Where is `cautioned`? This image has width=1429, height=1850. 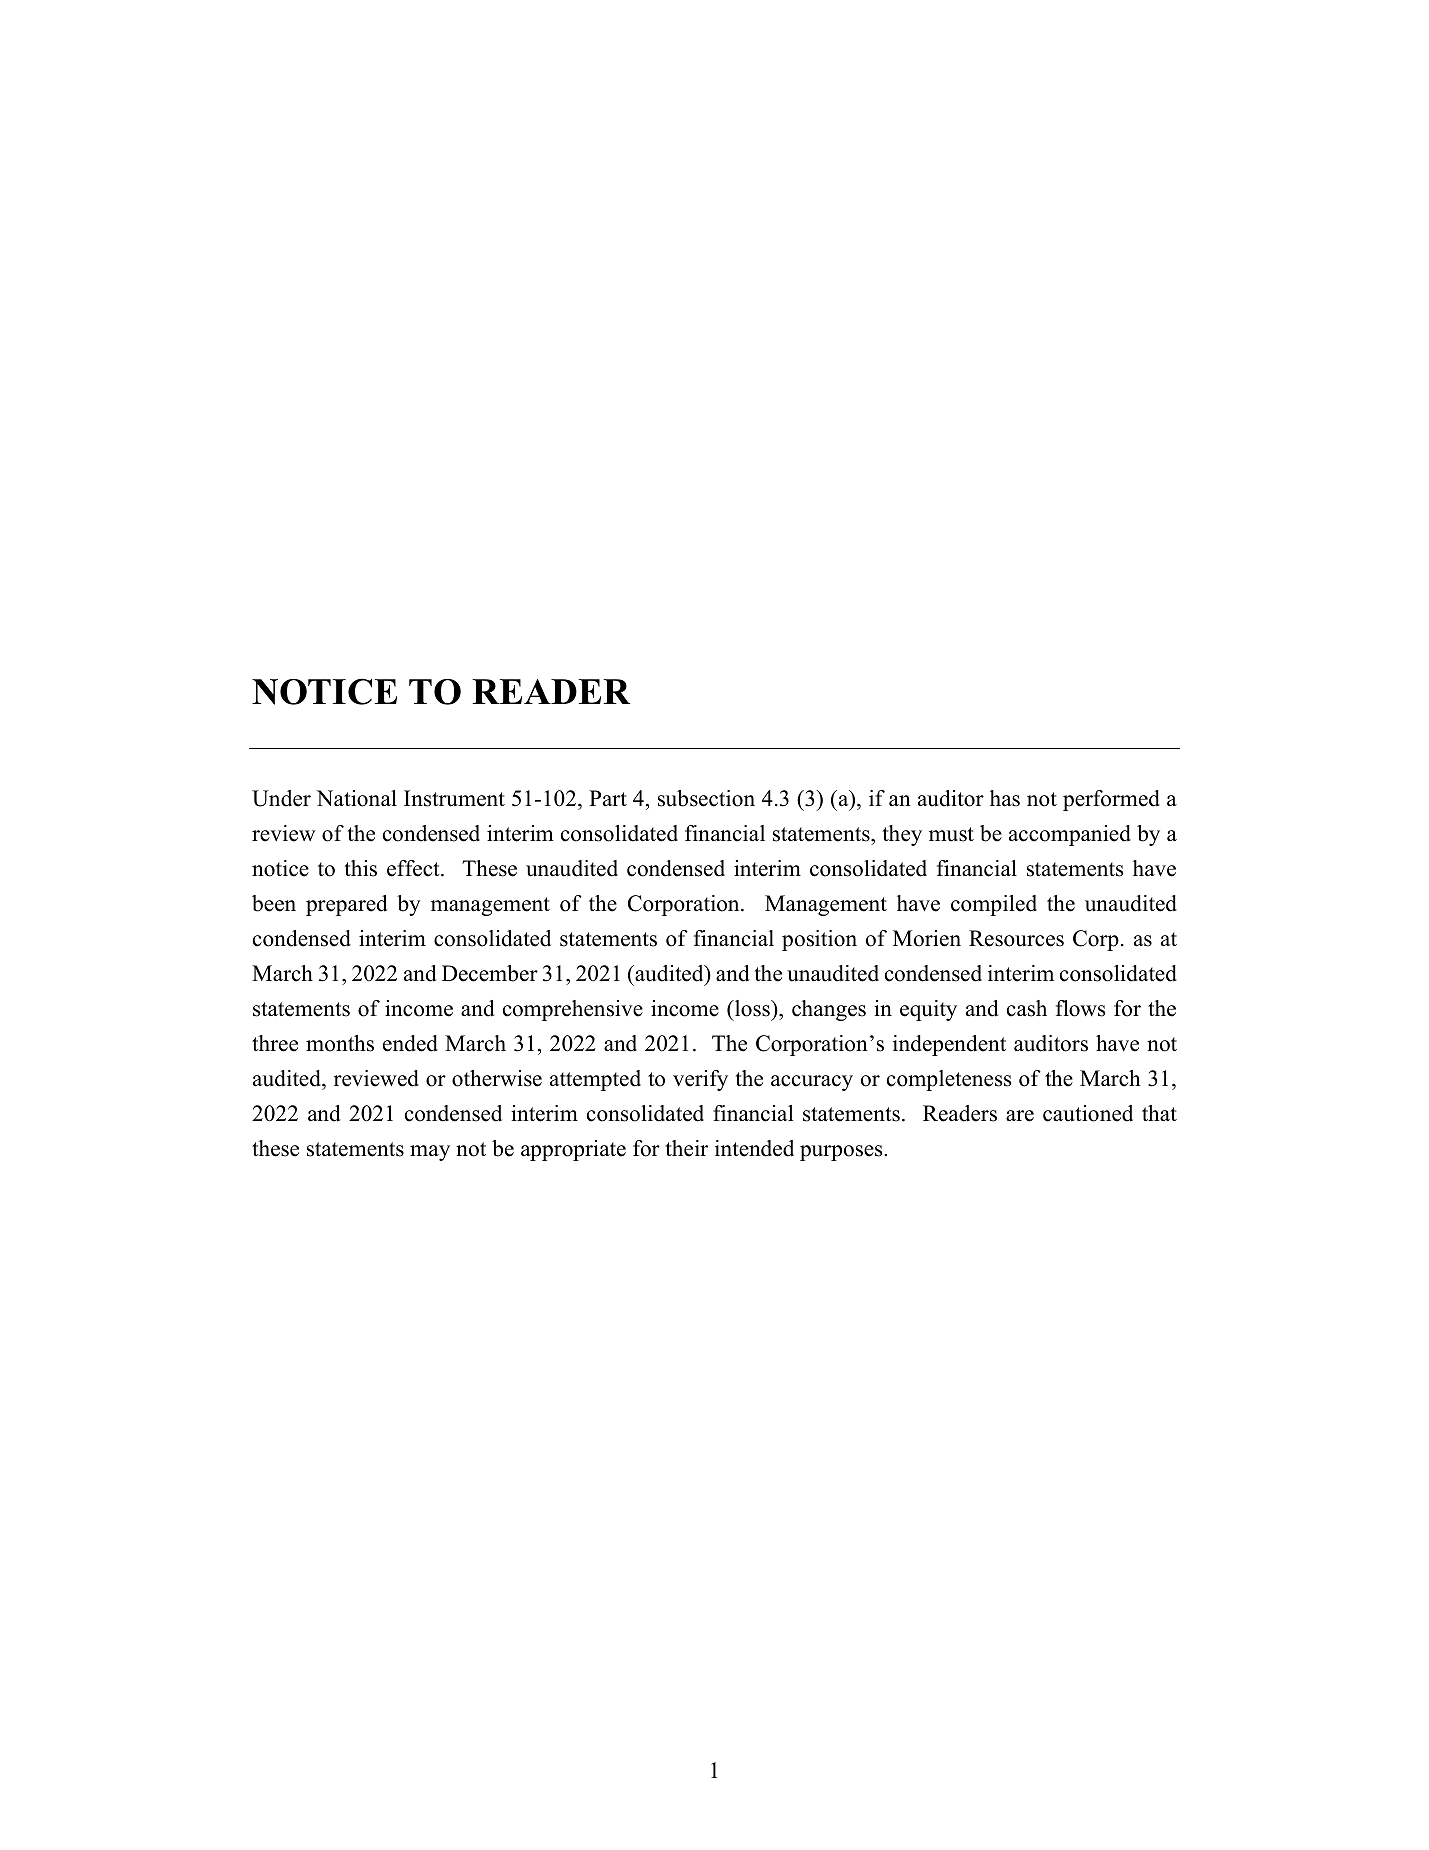
cautioned is located at coordinates (1088, 1113).
